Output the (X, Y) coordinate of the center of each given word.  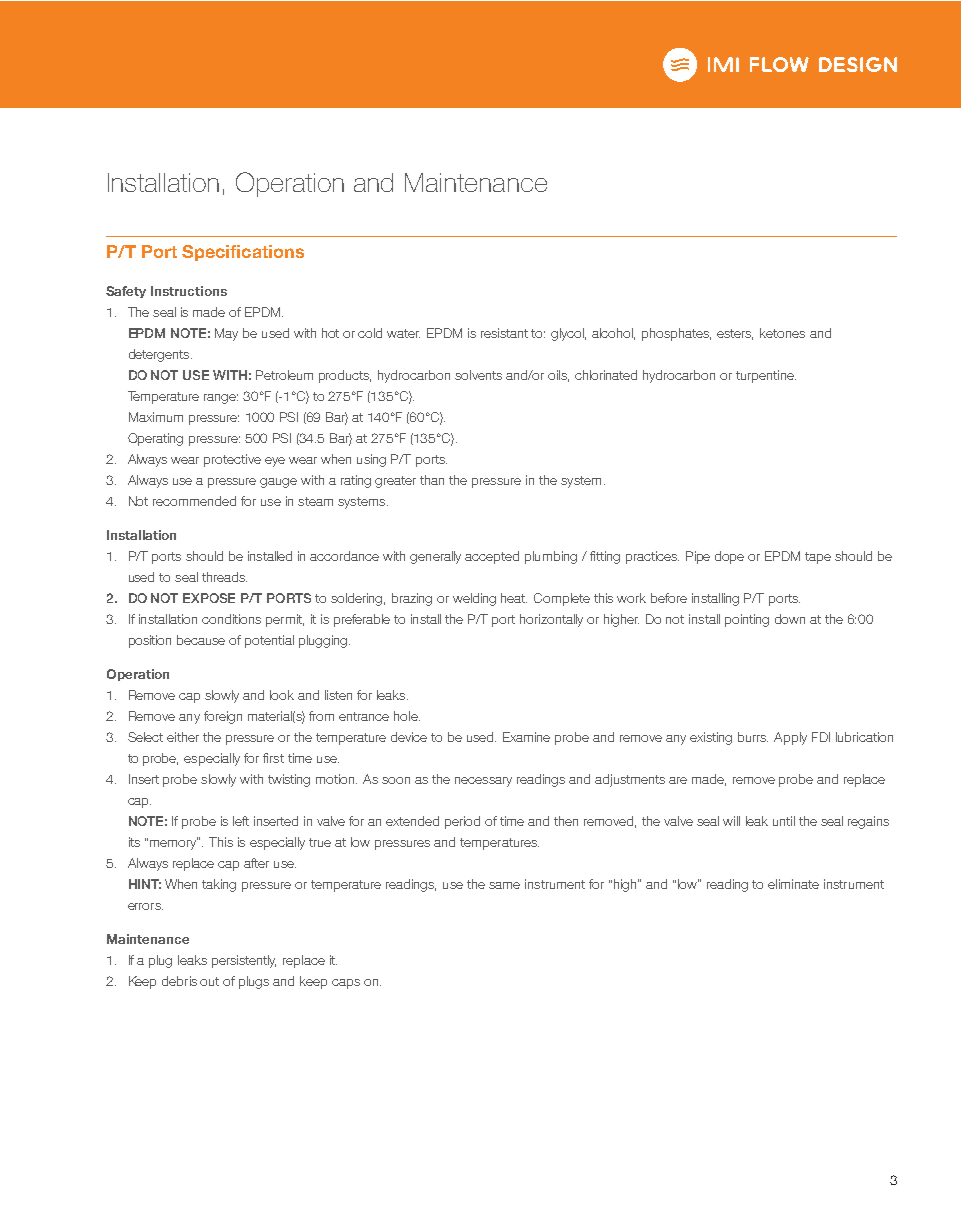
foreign (223, 717)
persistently (244, 961)
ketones (782, 333)
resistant (504, 333)
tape (818, 558)
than (432, 480)
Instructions (189, 291)
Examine (526, 737)
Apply (790, 738)
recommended (194, 501)
